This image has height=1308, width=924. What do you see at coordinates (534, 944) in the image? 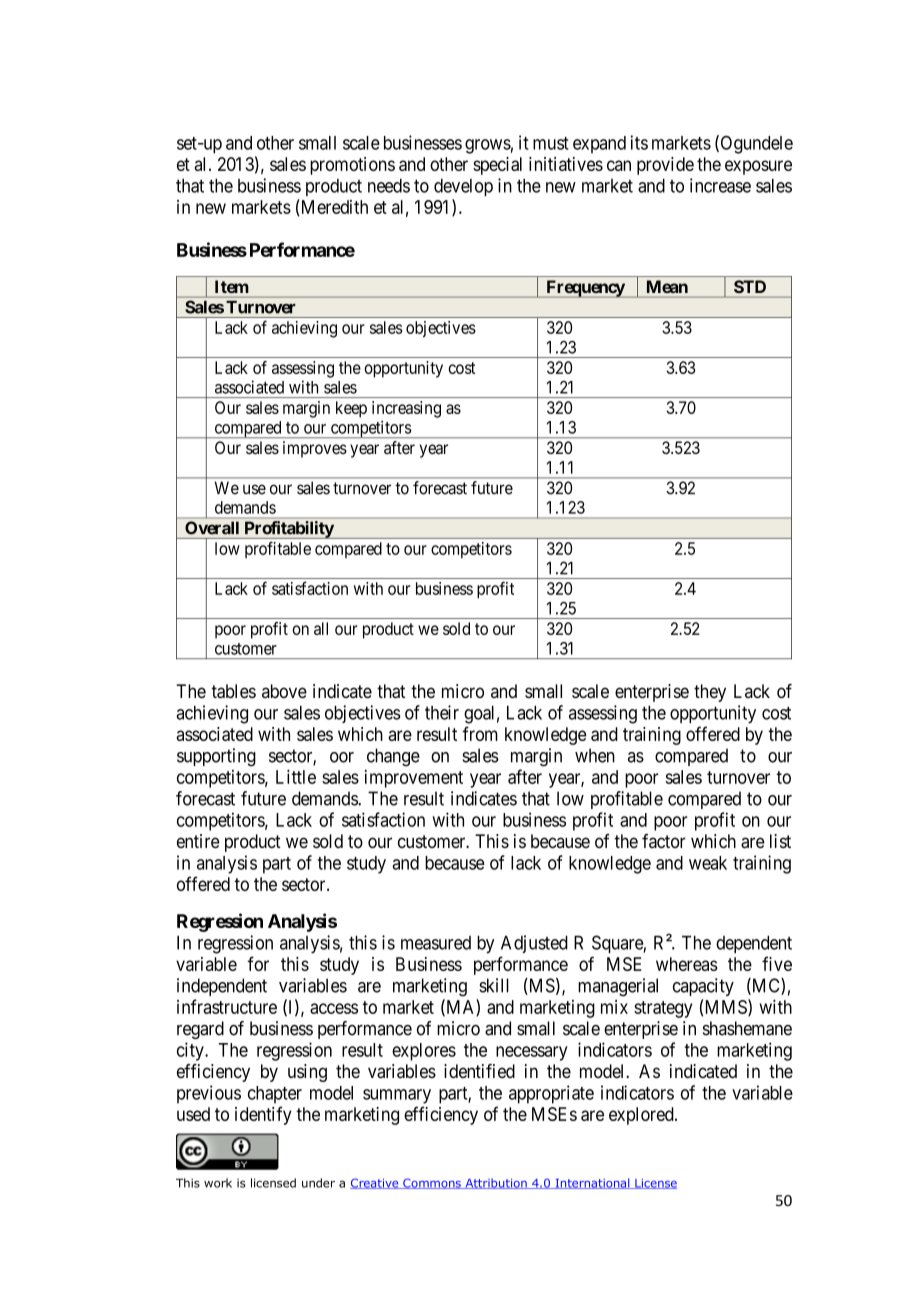
I see `Adjusted` at bounding box center [534, 944].
